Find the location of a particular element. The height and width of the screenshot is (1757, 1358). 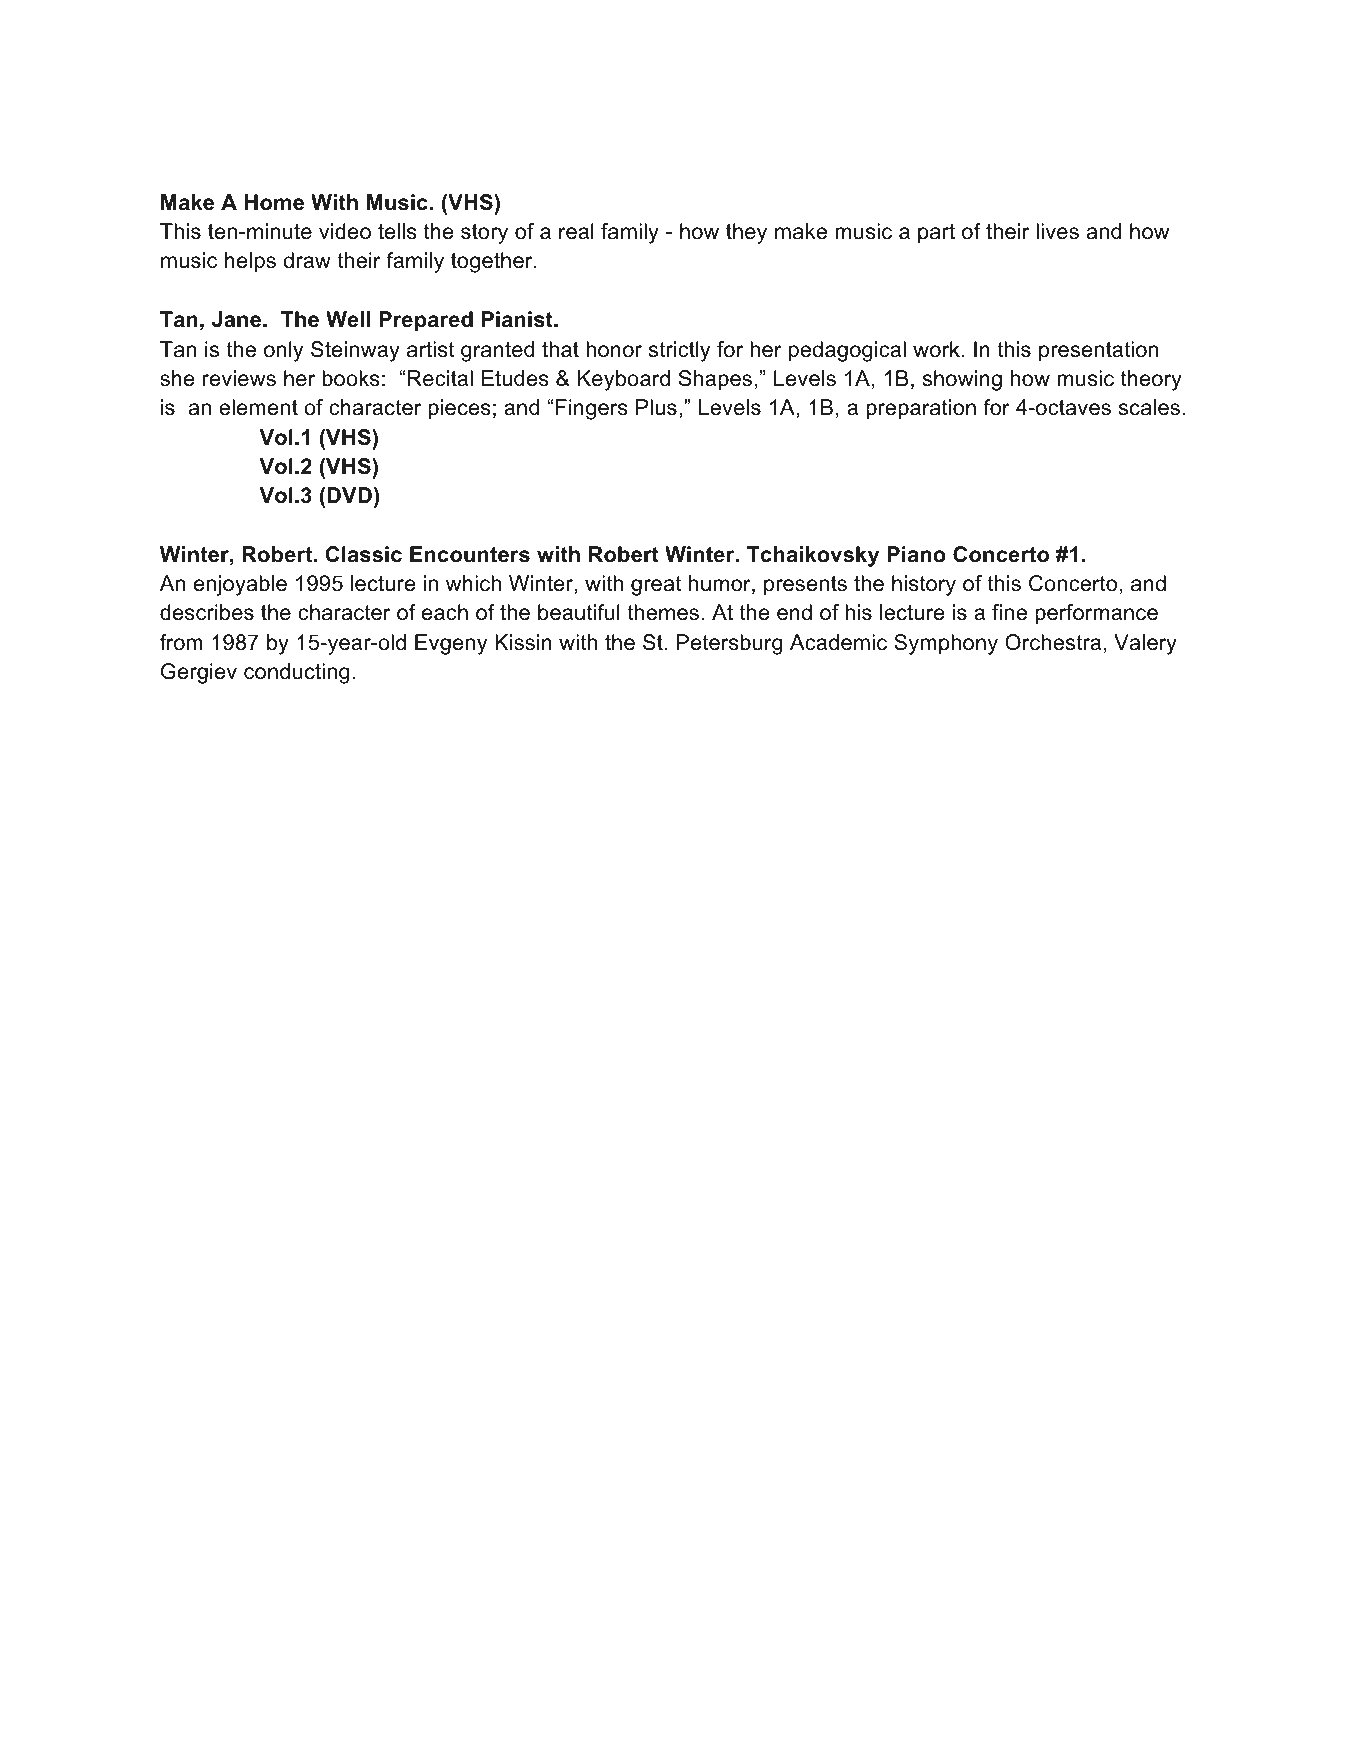

Home is located at coordinates (274, 202).
